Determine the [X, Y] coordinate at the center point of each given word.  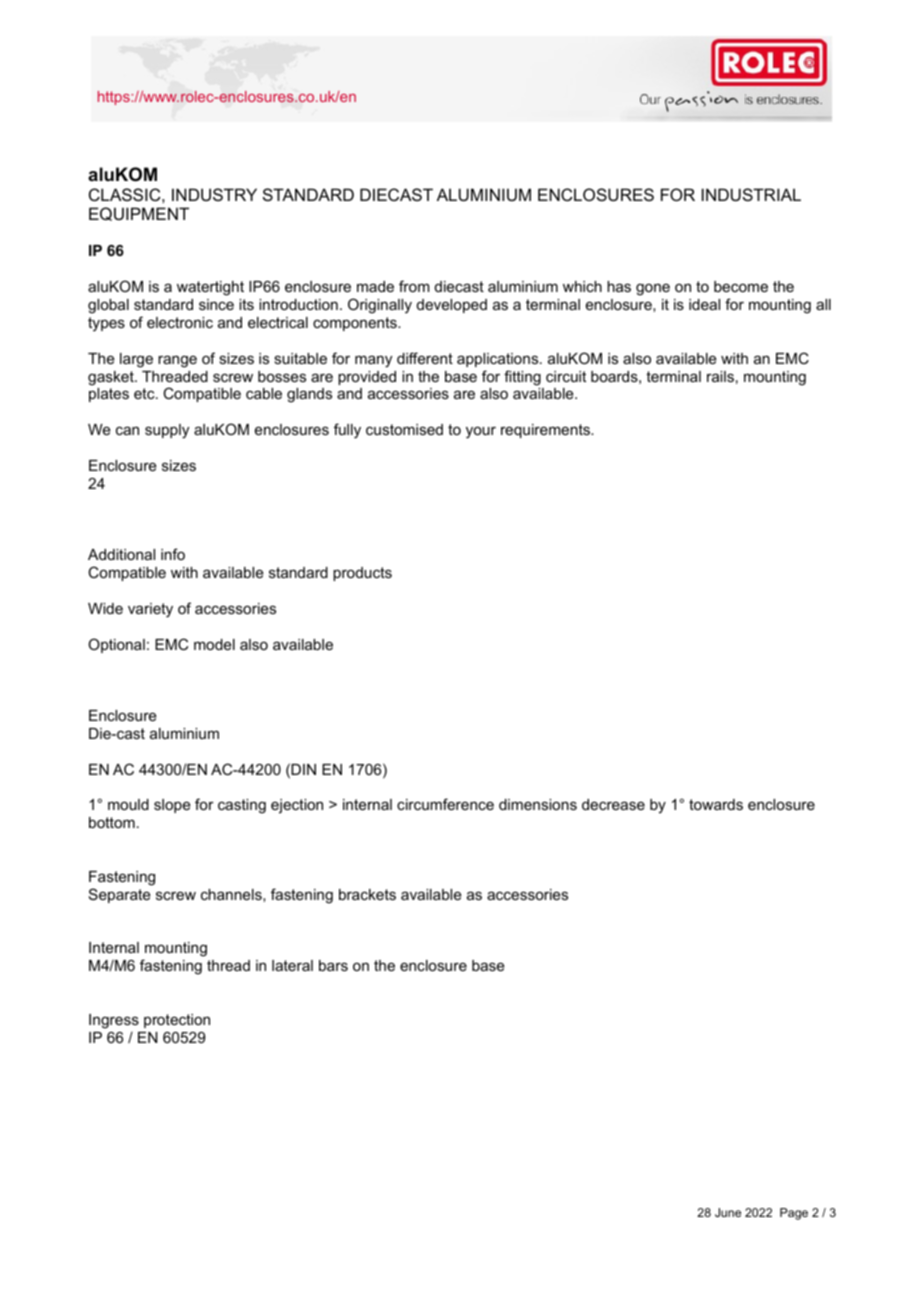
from [414, 286]
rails [720, 376]
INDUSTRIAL [751, 194]
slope [172, 806]
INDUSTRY [214, 194]
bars [333, 965]
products [362, 574]
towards [716, 804]
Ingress [114, 1021]
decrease [613, 804]
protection [177, 1021]
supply [167, 431]
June [728, 1212]
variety [150, 610]
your [481, 432]
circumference [445, 804]
